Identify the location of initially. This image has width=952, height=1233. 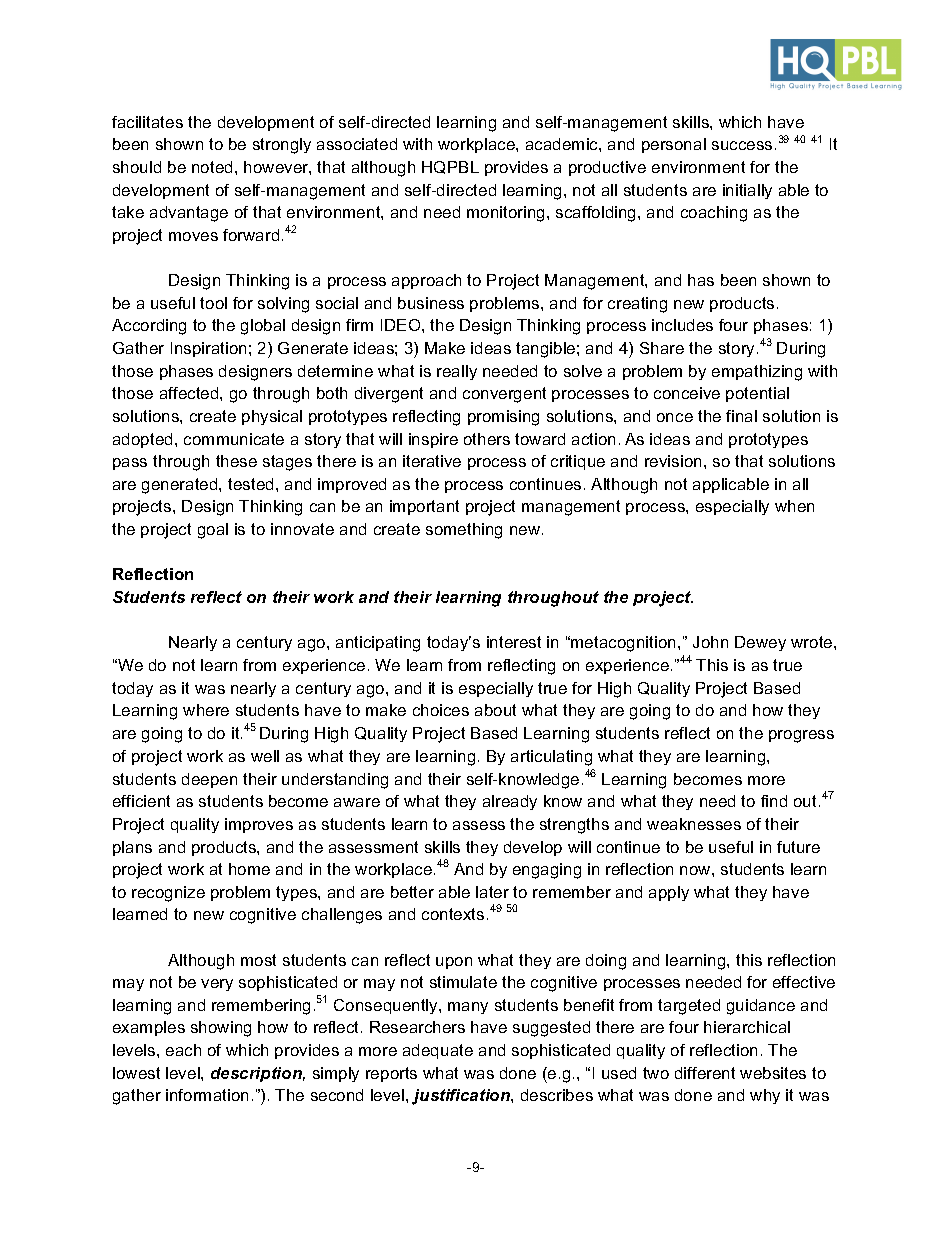
(747, 191).
